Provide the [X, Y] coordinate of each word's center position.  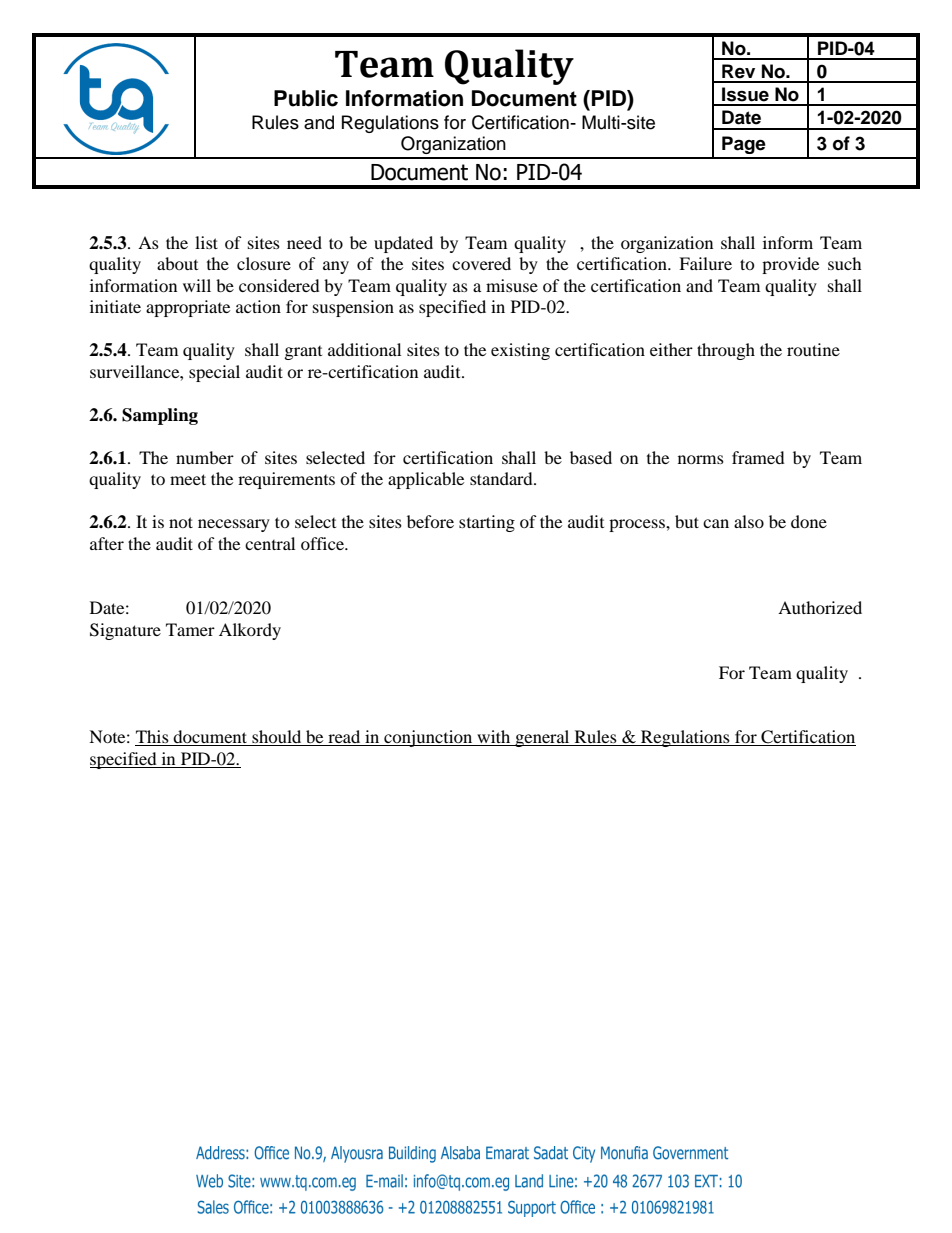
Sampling [160, 416]
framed [758, 457]
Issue [745, 94]
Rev [738, 71]
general [542, 738]
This [153, 738]
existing [520, 351]
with [494, 738]
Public [306, 98]
